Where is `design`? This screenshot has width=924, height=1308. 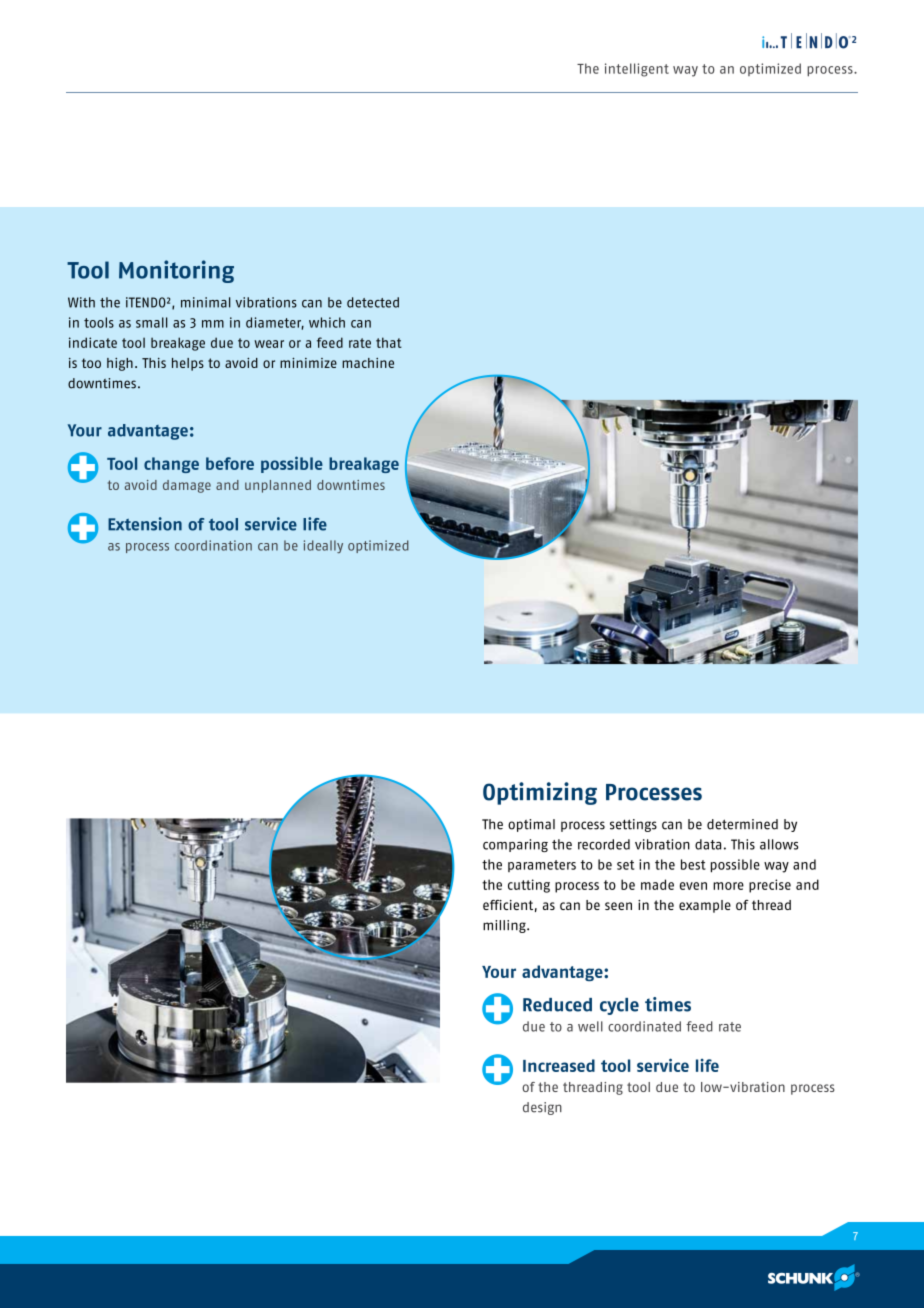 design is located at coordinates (542, 1108).
